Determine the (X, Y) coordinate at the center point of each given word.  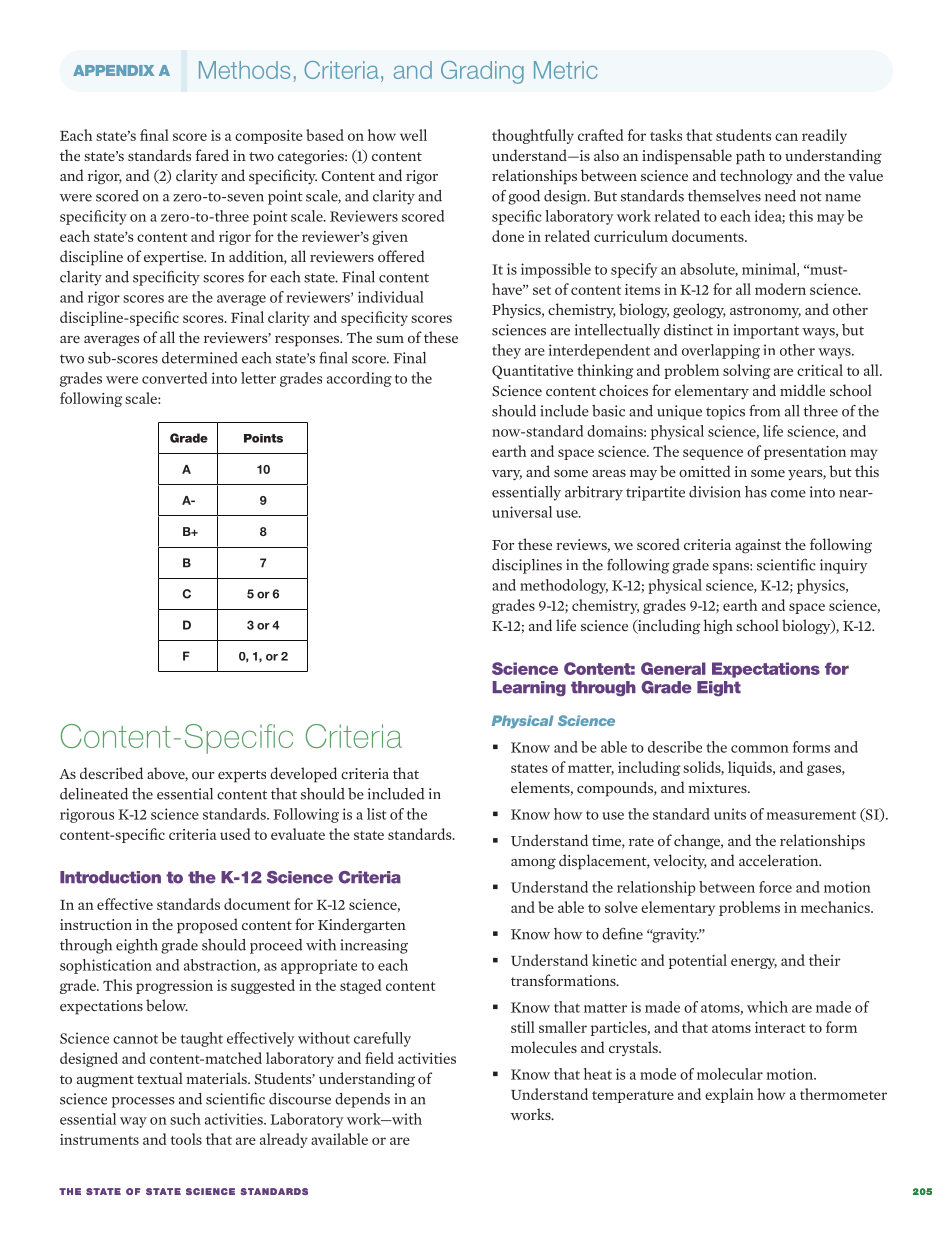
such (185, 1119)
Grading (482, 72)
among (533, 864)
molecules (544, 1047)
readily (824, 136)
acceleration (780, 860)
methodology (564, 586)
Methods (244, 70)
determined (200, 358)
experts (242, 776)
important (766, 331)
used (235, 834)
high (718, 627)
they (506, 351)
